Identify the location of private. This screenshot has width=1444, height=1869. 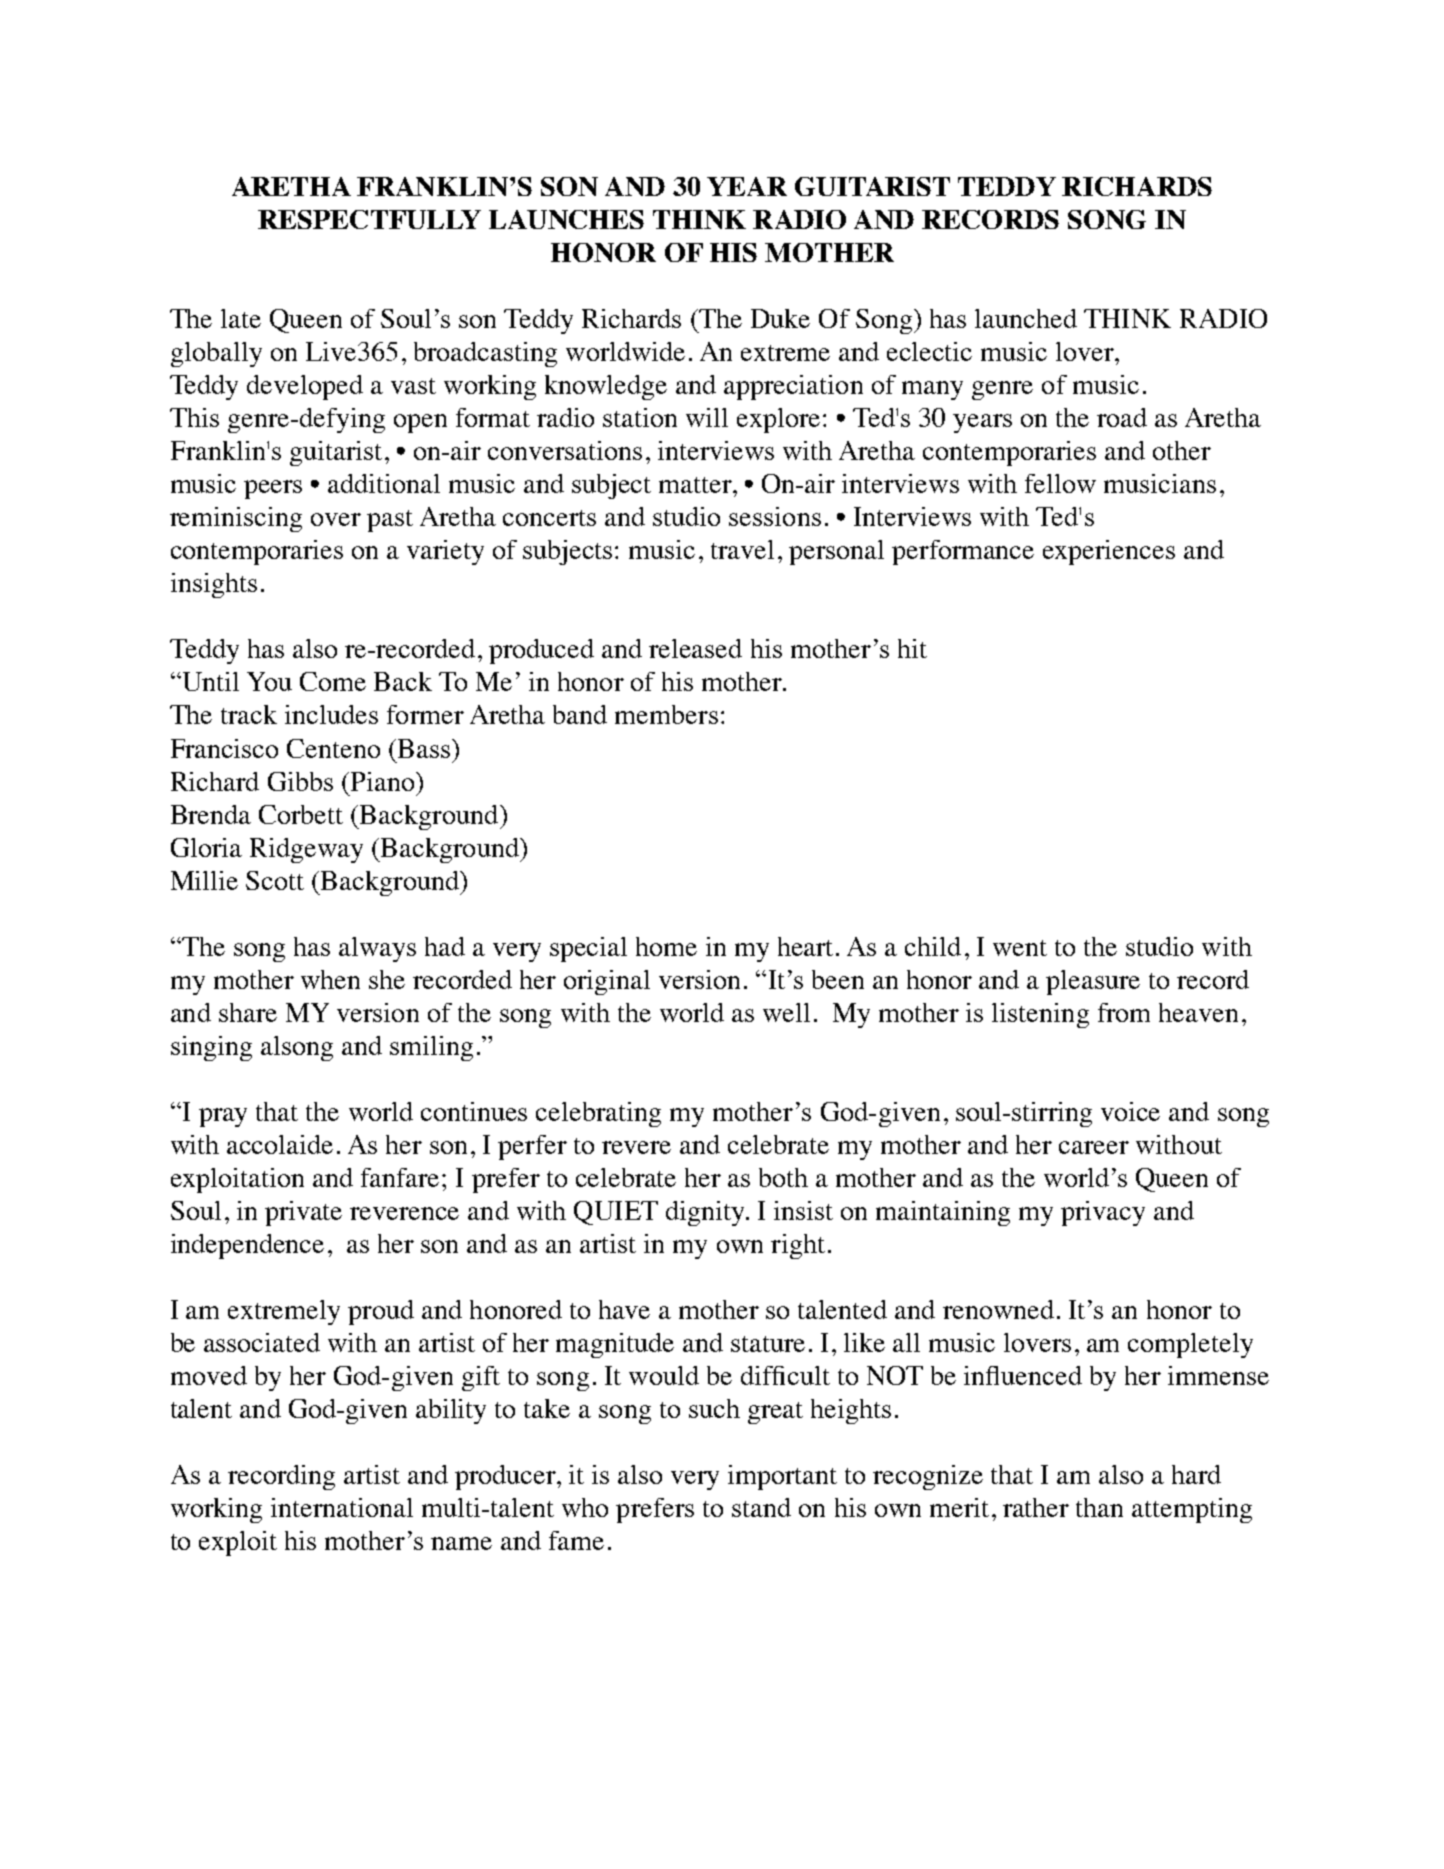
(303, 1213).
